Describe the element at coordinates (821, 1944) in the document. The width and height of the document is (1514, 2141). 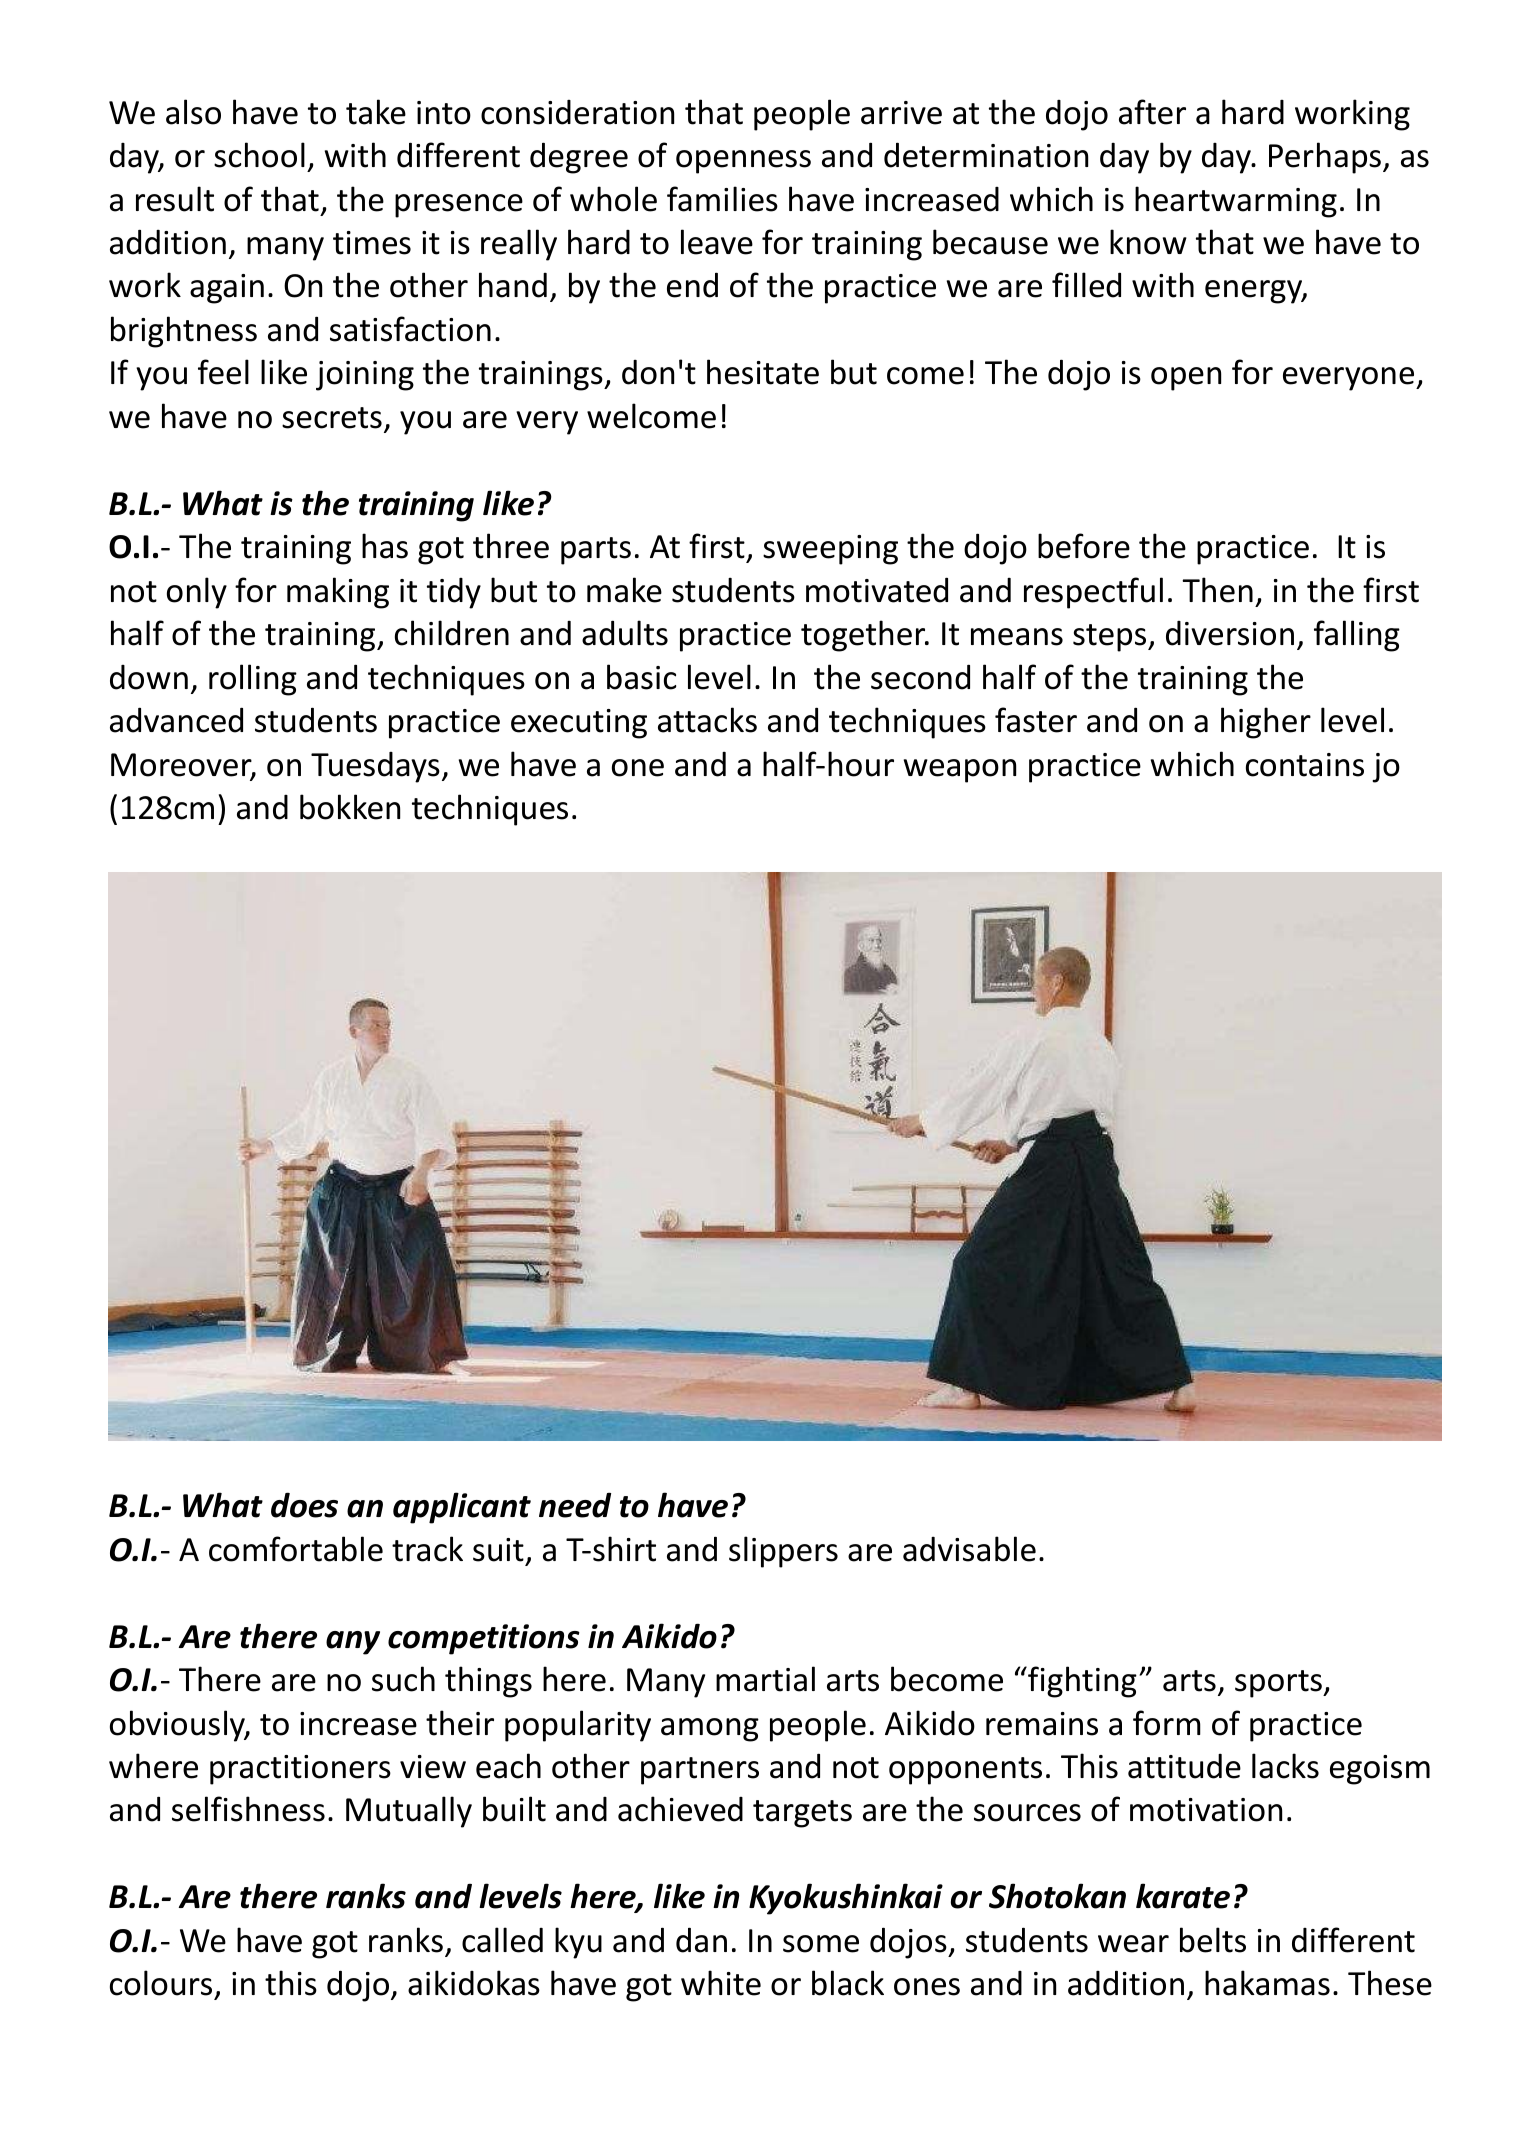
I see `some` at that location.
